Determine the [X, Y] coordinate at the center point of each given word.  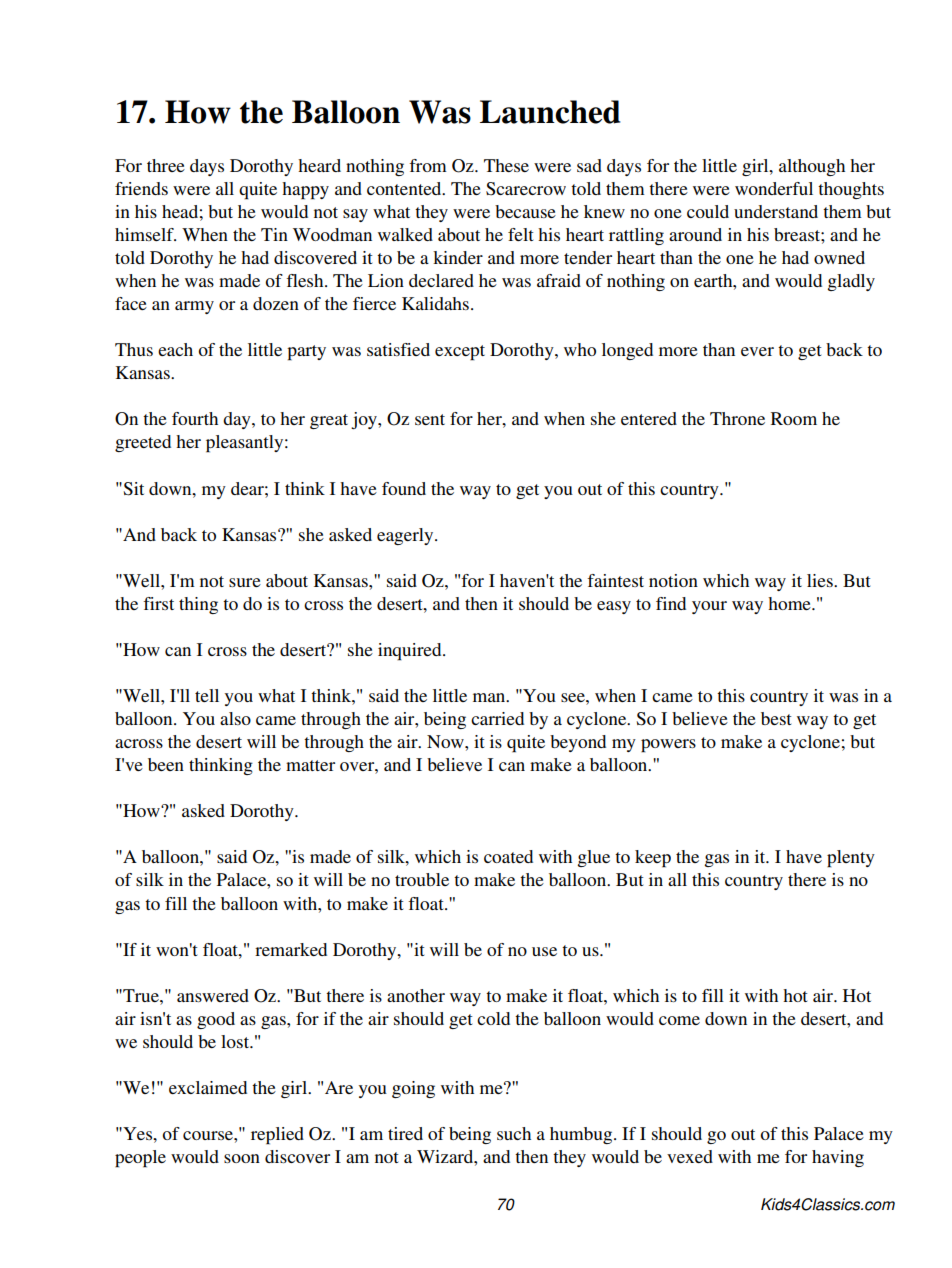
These [506, 165]
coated [508, 856]
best [776, 718]
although [812, 167]
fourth [195, 418]
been [166, 764]
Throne [737, 418]
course [209, 1135]
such [514, 1133]
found [404, 488]
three [166, 165]
